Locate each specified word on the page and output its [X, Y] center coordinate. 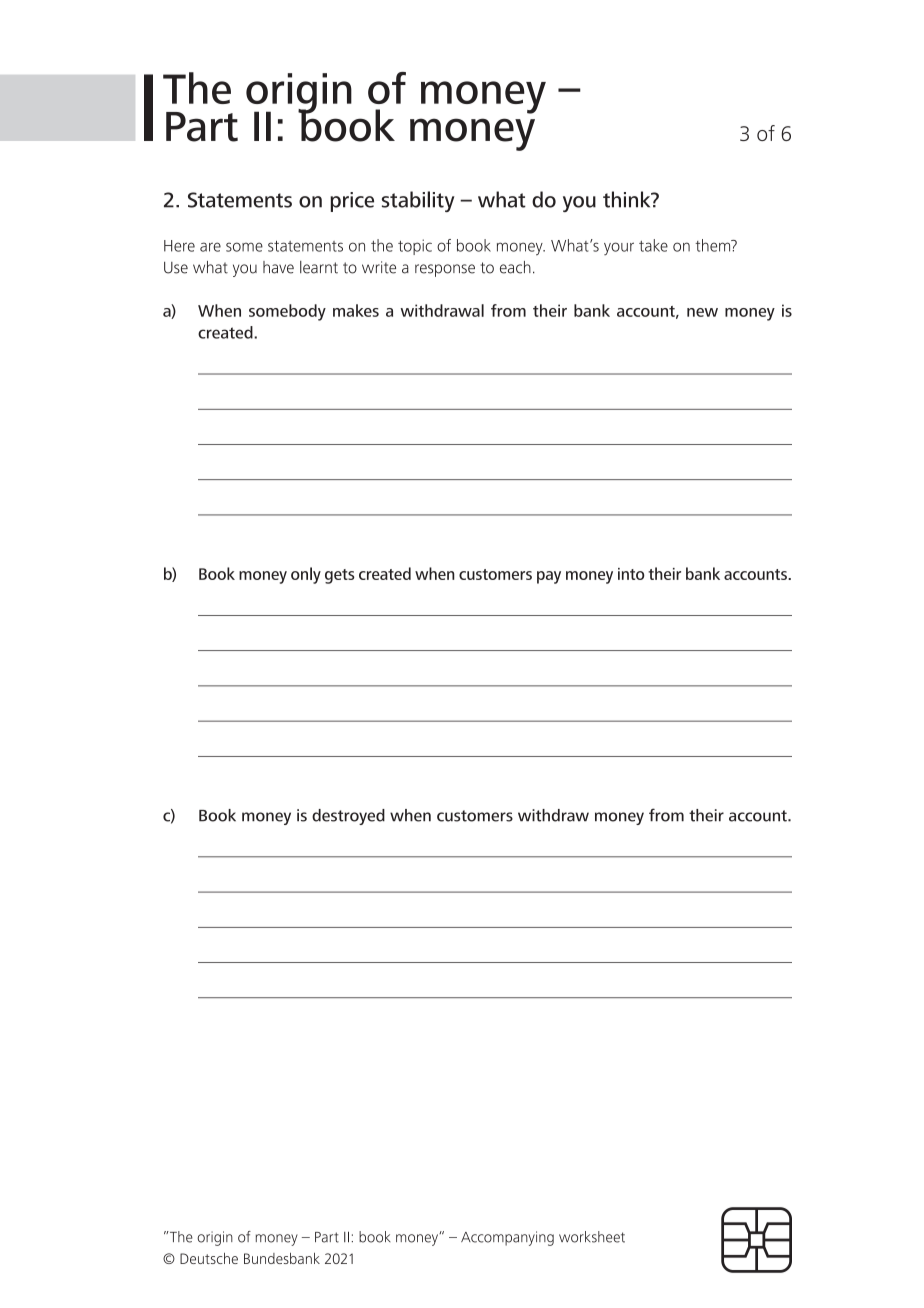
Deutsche [209, 1258]
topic [415, 247]
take [653, 245]
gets [340, 576]
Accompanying [507, 1238]
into [631, 574]
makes [356, 310]
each [515, 267]
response [445, 270]
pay [549, 577]
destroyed [348, 817]
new [702, 312]
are [210, 247]
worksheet [592, 1237]
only [306, 575]
